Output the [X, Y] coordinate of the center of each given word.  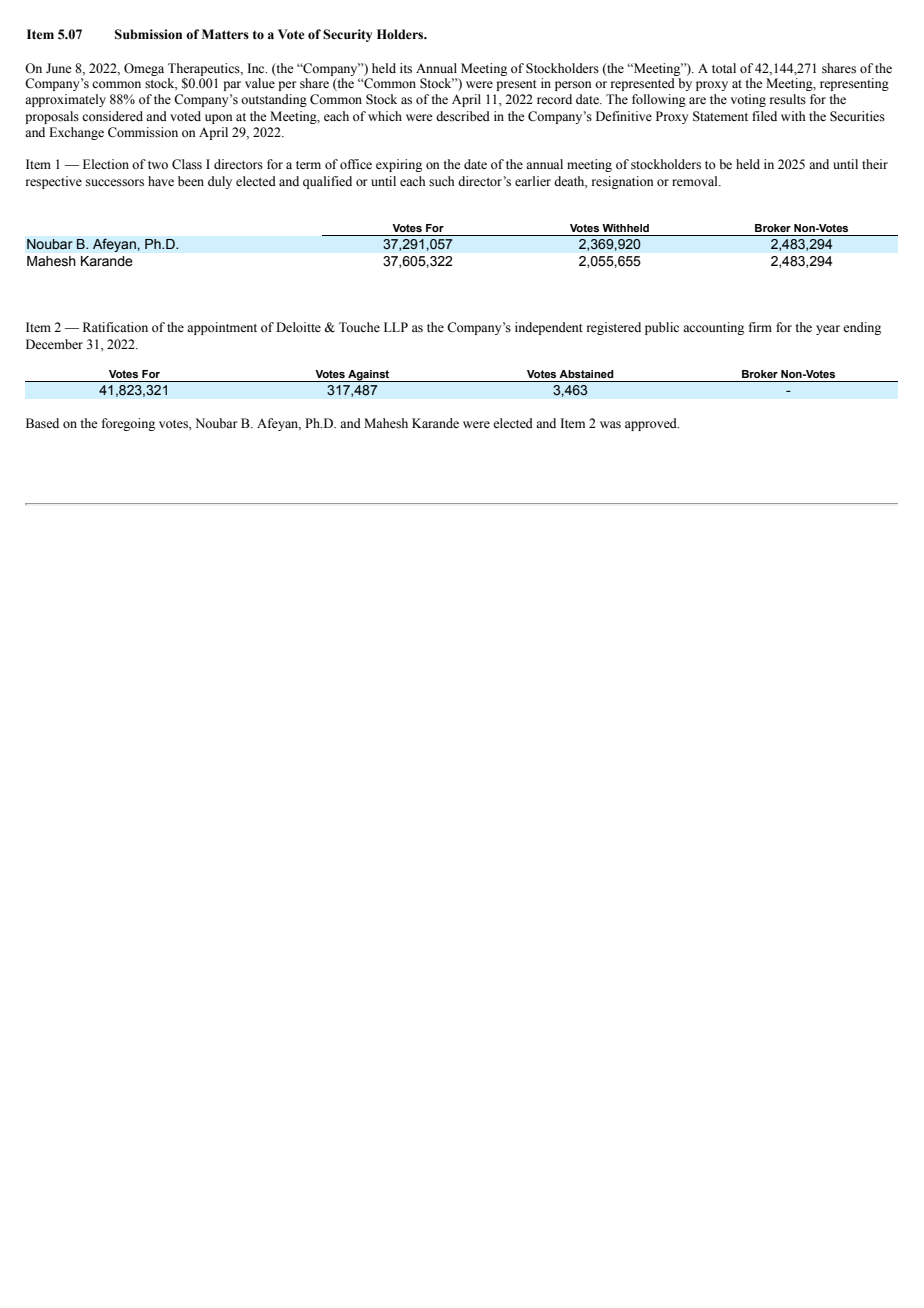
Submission [148, 34]
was [610, 425]
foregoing [128, 424]
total [724, 68]
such [441, 181]
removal [696, 181]
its [406, 68]
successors [115, 183]
